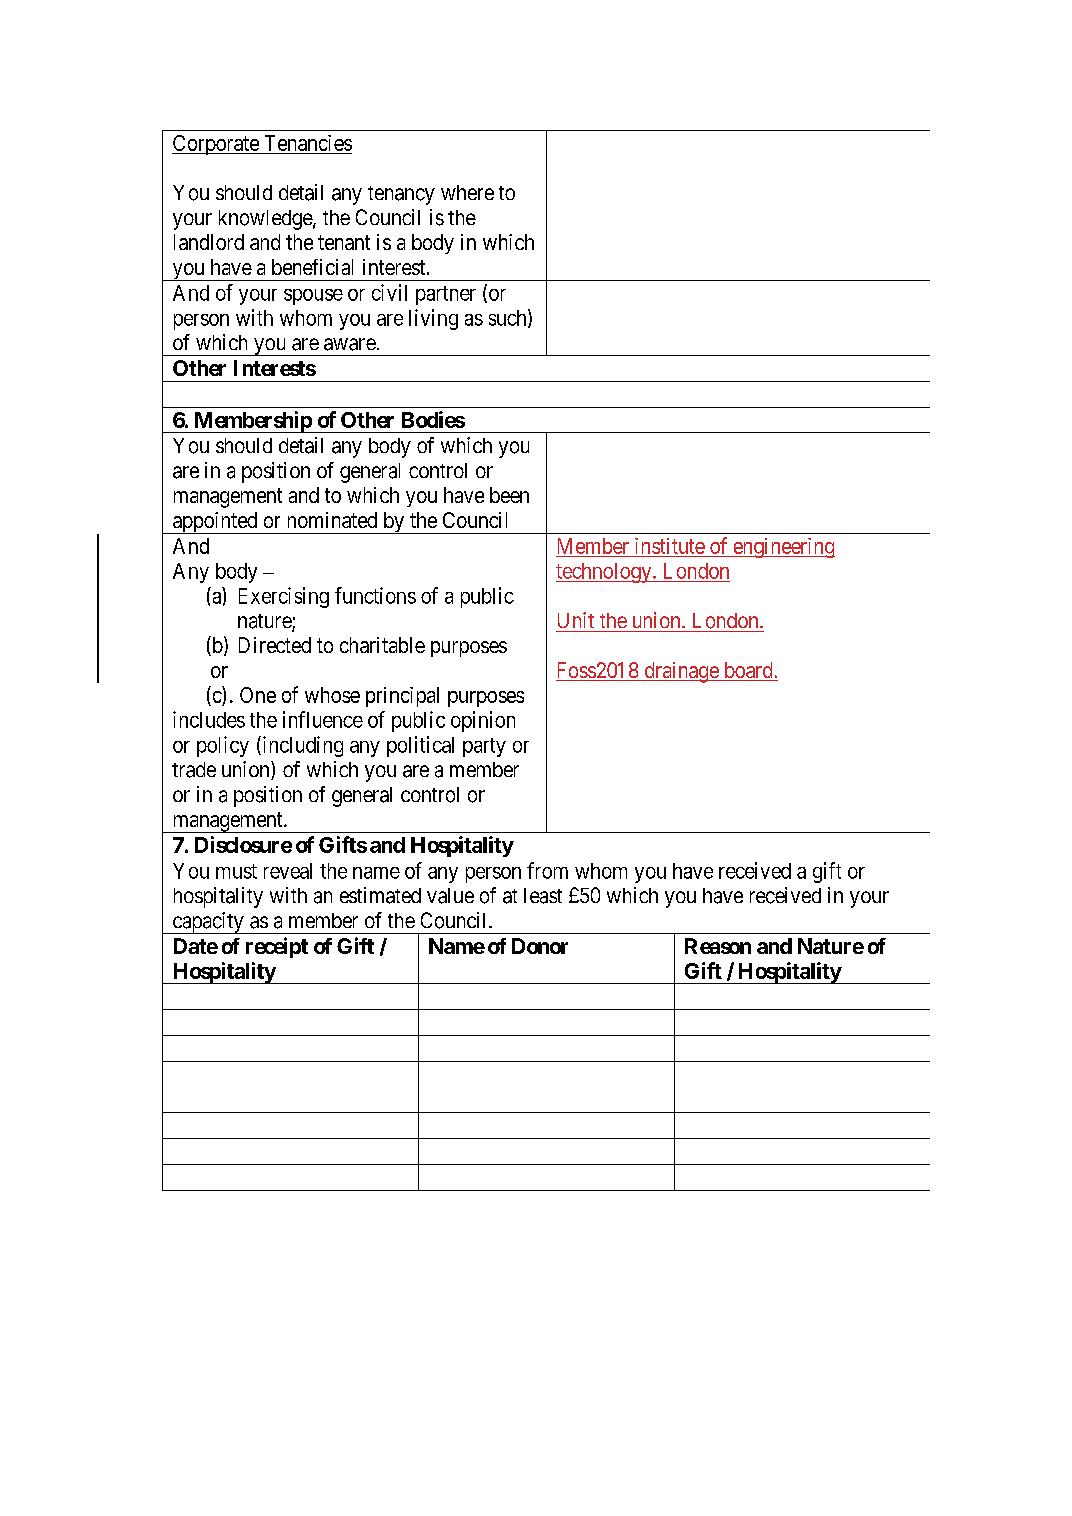 This screenshot has height=1516, width=1072. What do you see at coordinates (277, 947) in the screenshot?
I see `receipt` at bounding box center [277, 947].
